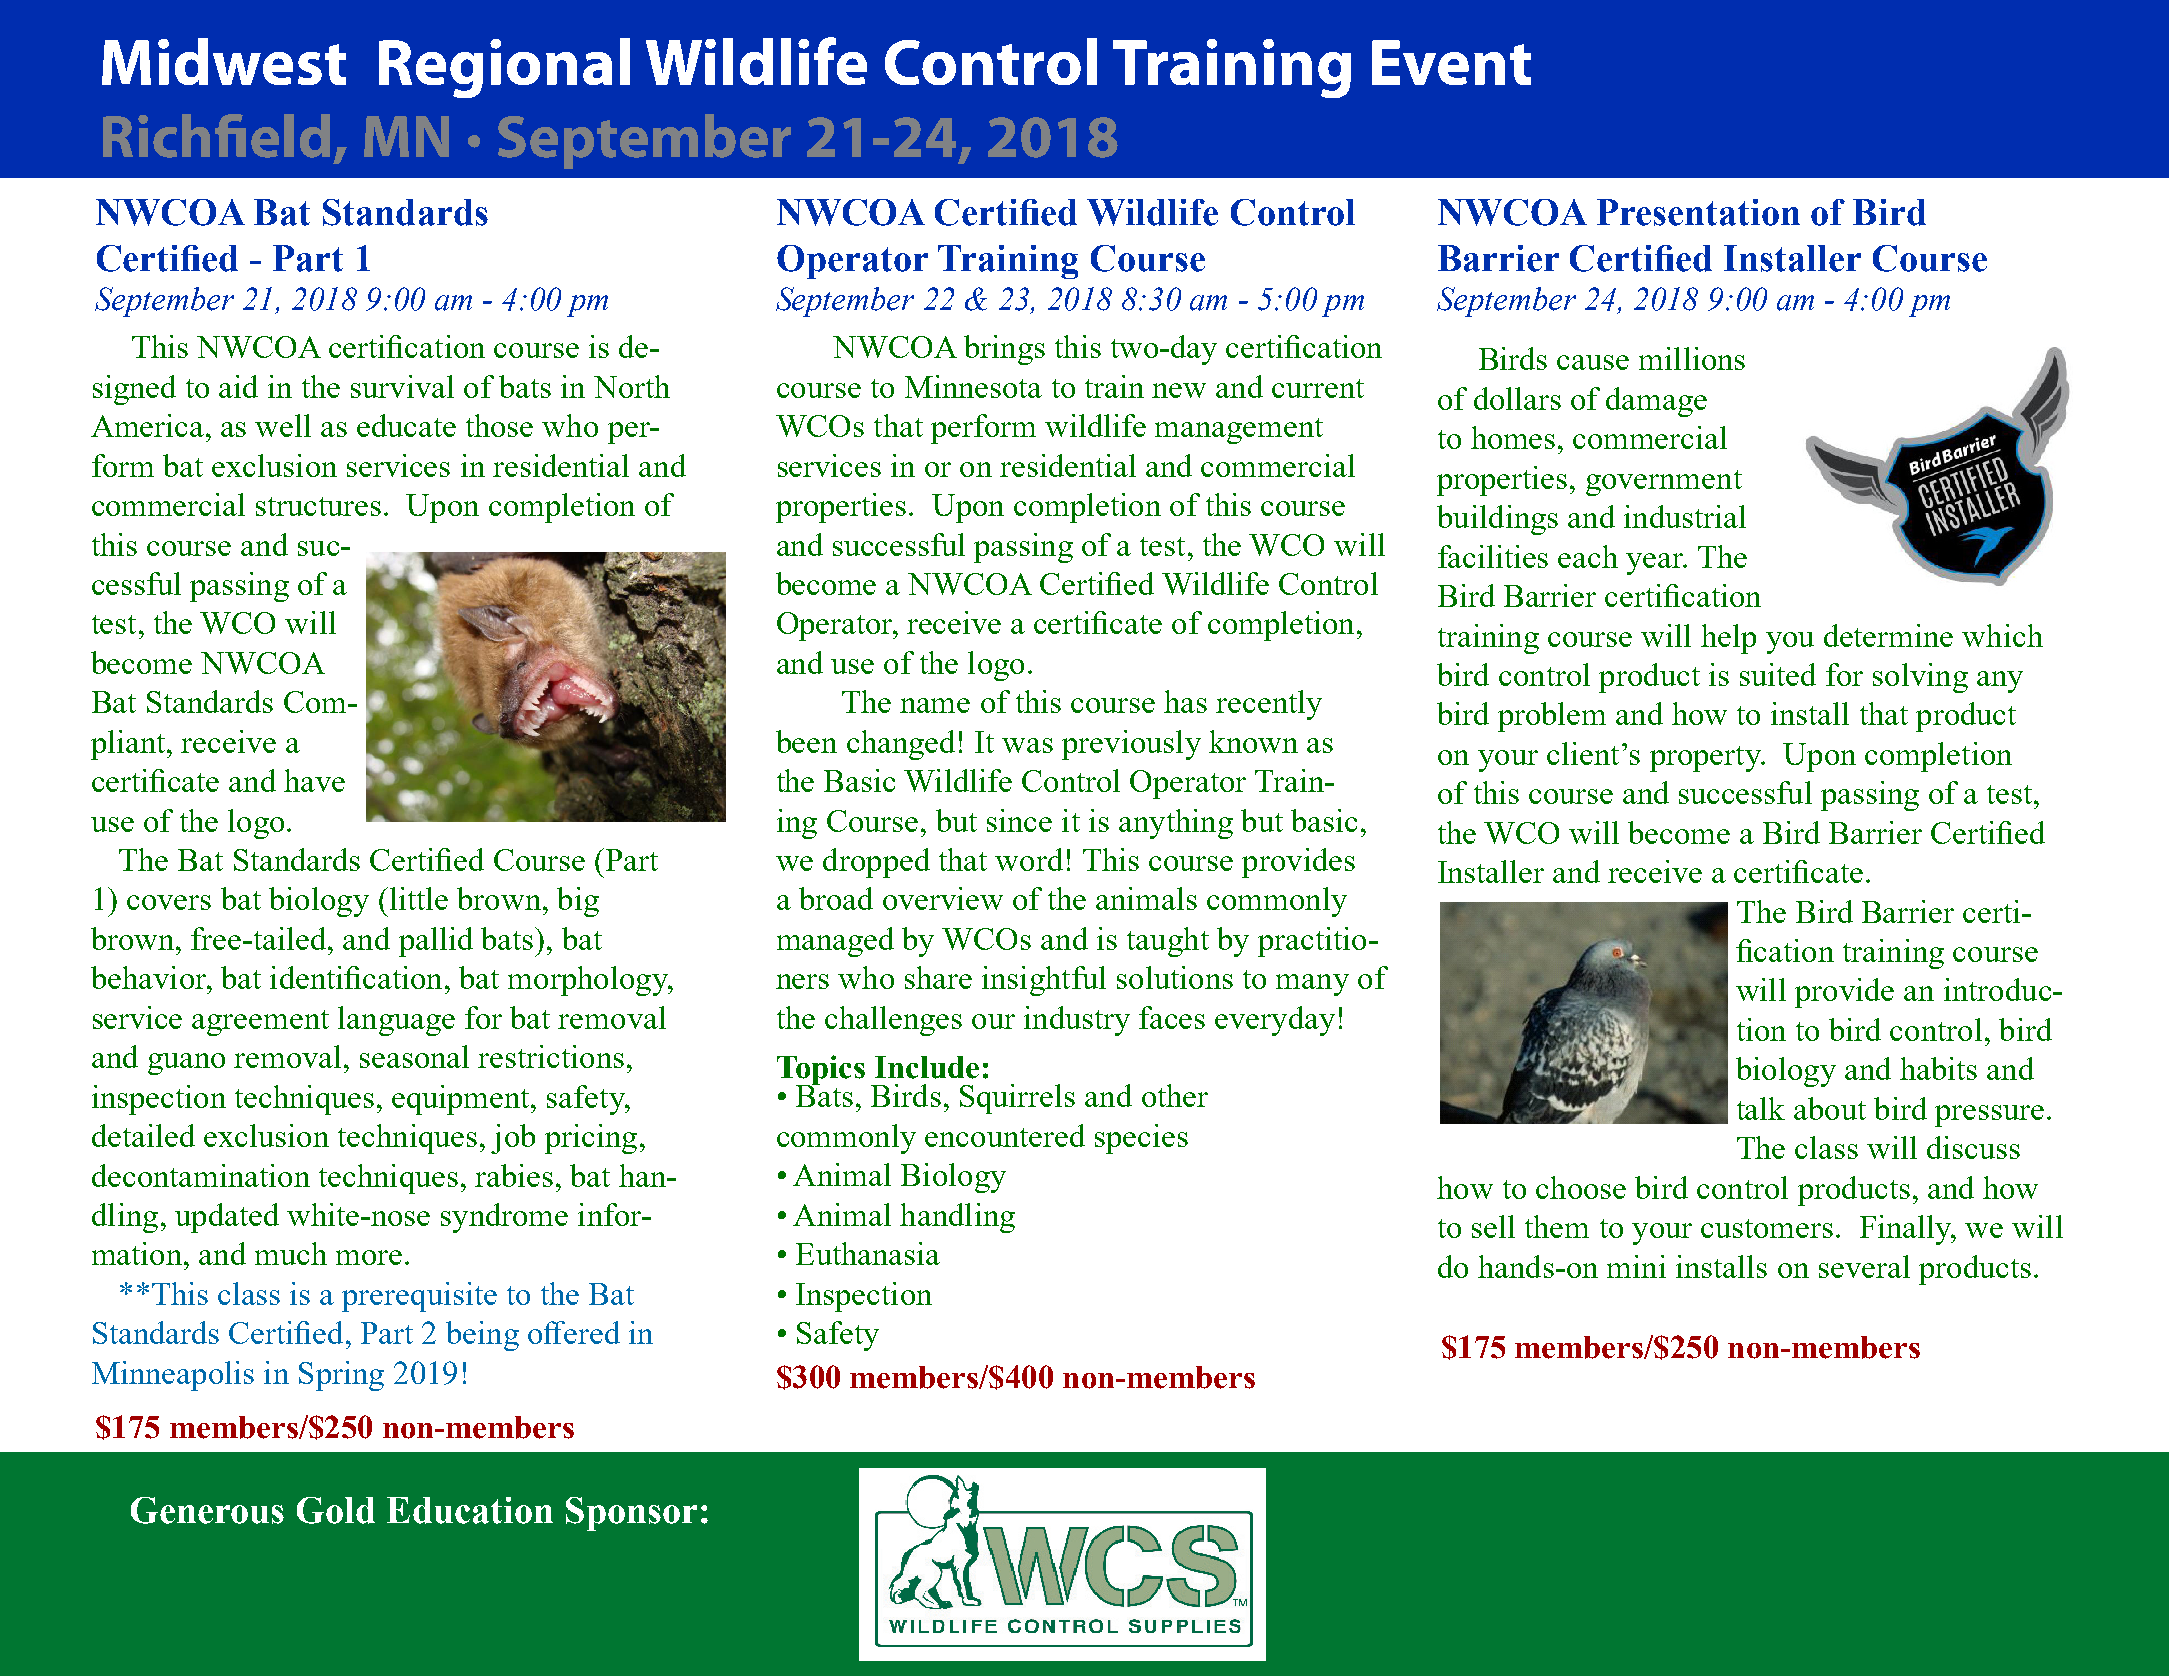 The height and width of the screenshot is (1676, 2169). Describe the element at coordinates (336, 1510) in the screenshot. I see `Gold` at that location.
